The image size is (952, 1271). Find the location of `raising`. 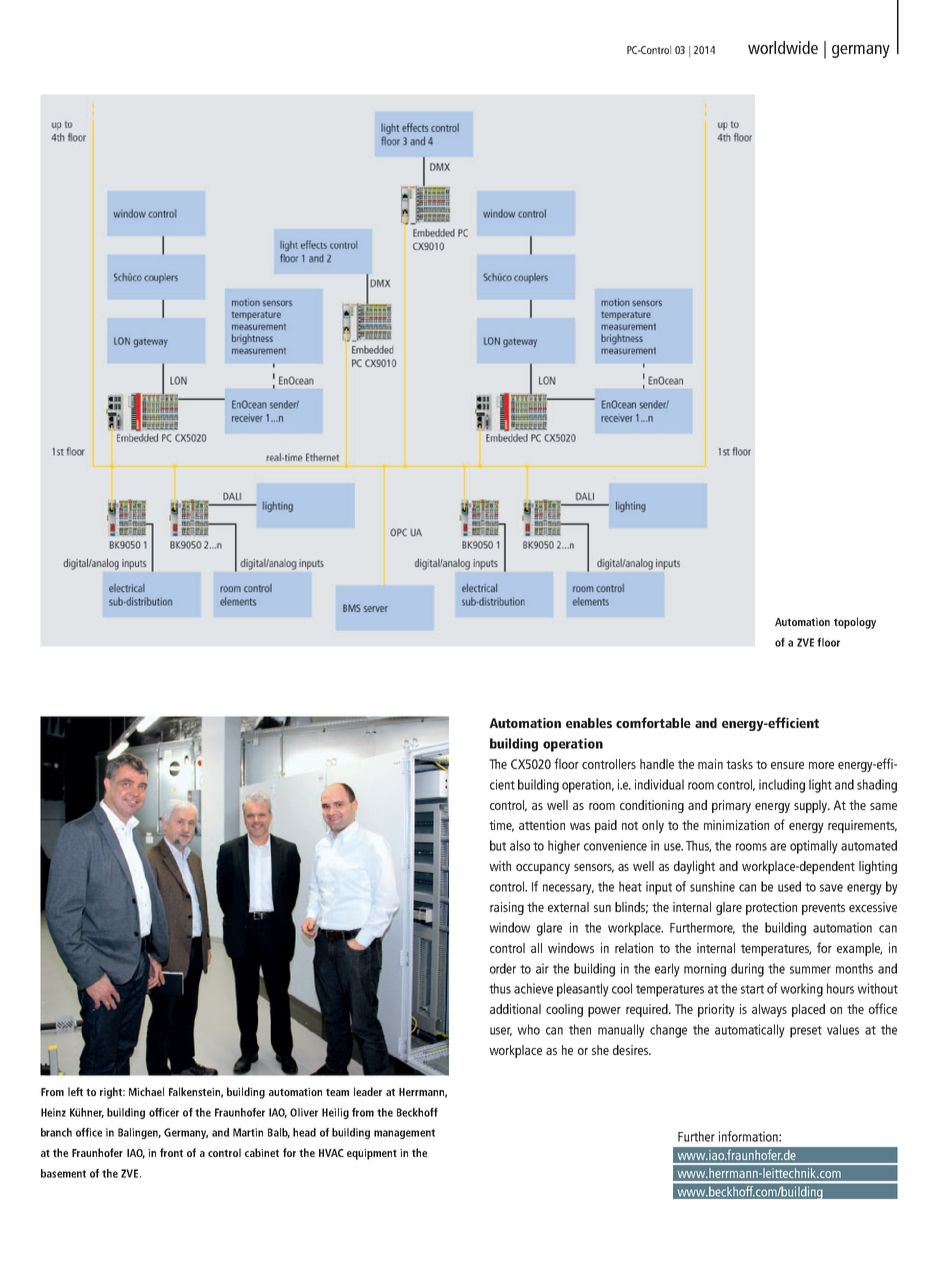

raising is located at coordinates (507, 908).
